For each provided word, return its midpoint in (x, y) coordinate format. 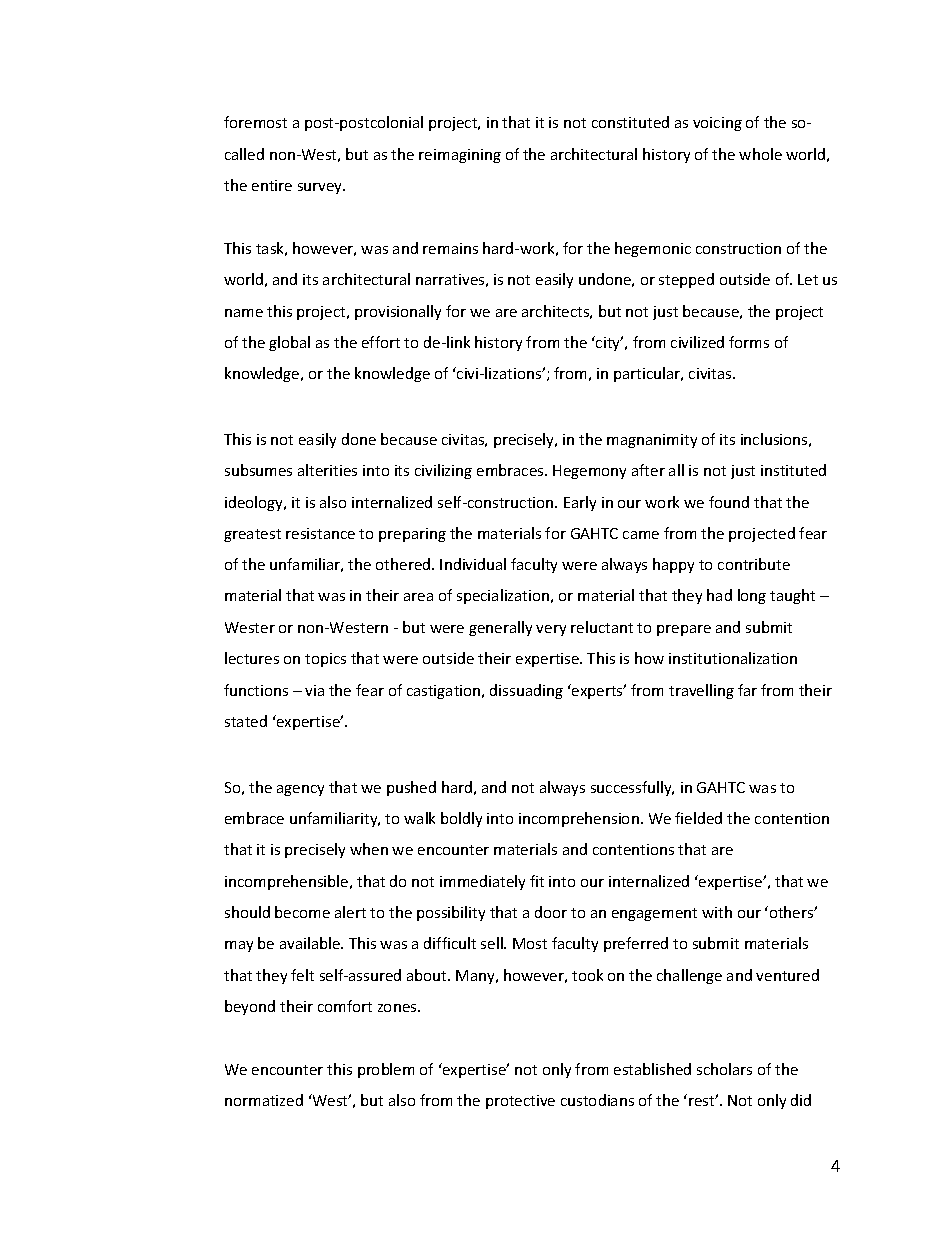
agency (300, 790)
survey (321, 188)
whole (760, 154)
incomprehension (579, 819)
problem (386, 1070)
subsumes (258, 470)
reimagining (460, 156)
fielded (698, 818)
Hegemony (589, 472)
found (729, 502)
